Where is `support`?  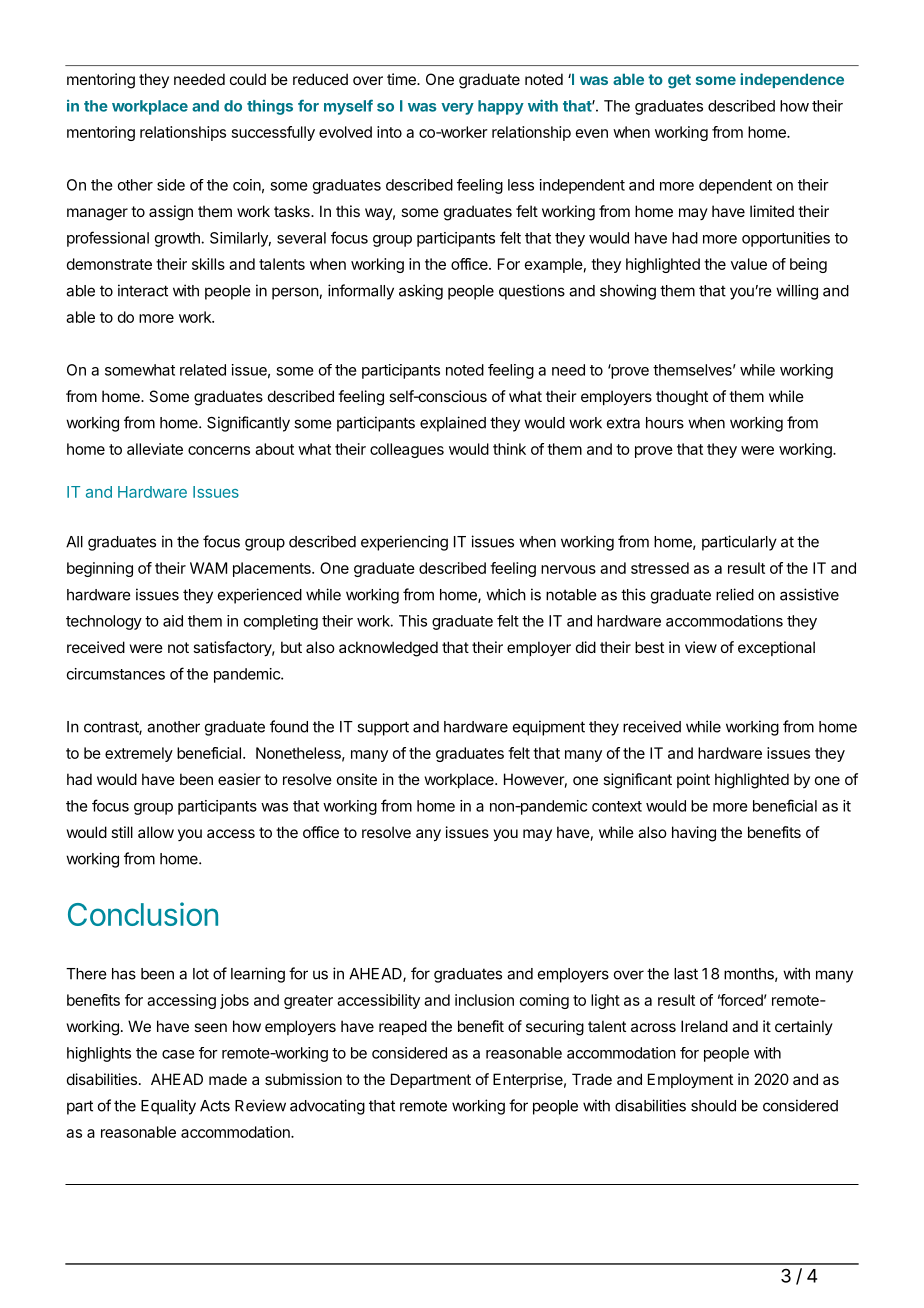 support is located at coordinates (383, 728).
